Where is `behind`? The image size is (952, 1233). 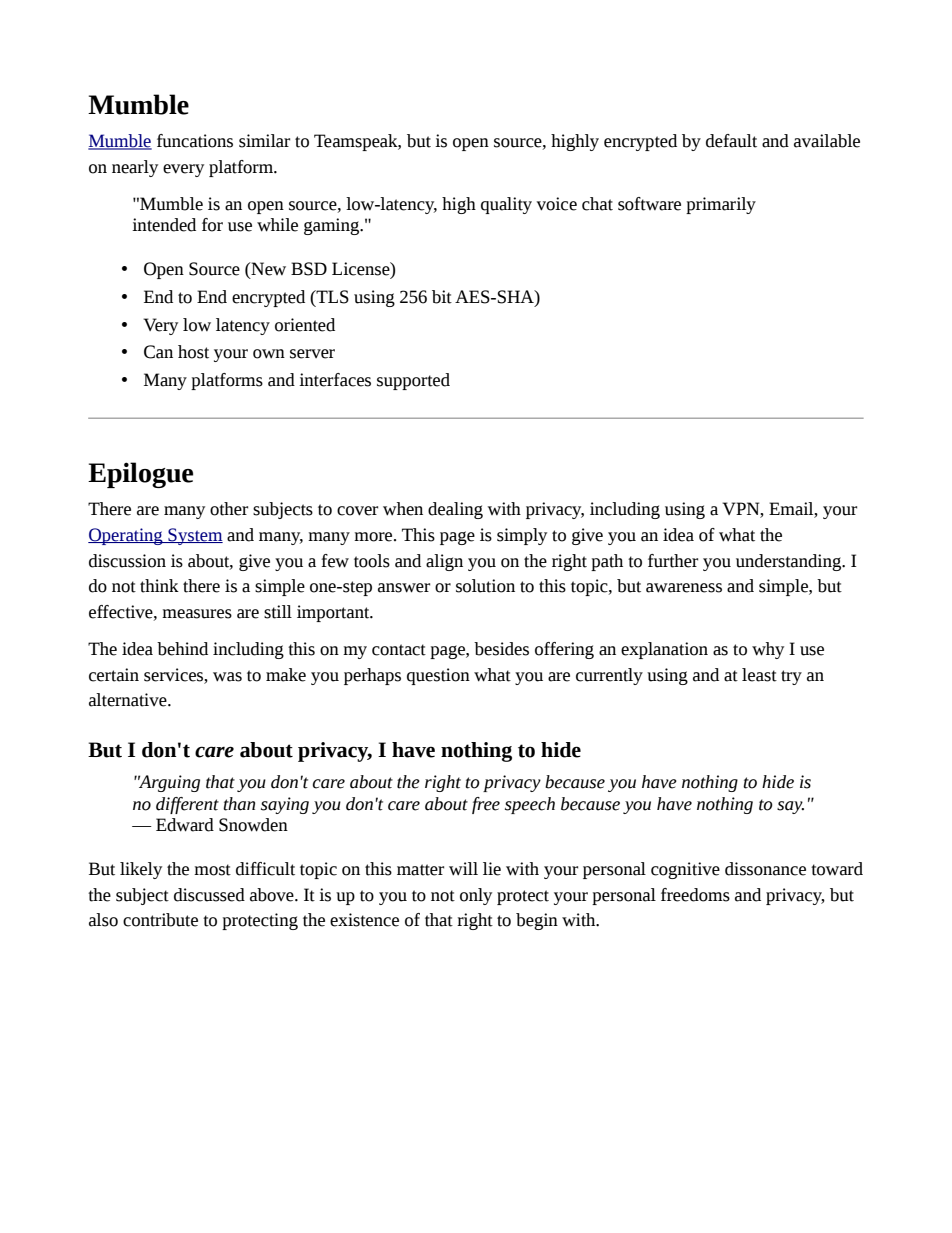 behind is located at coordinates (182, 649).
